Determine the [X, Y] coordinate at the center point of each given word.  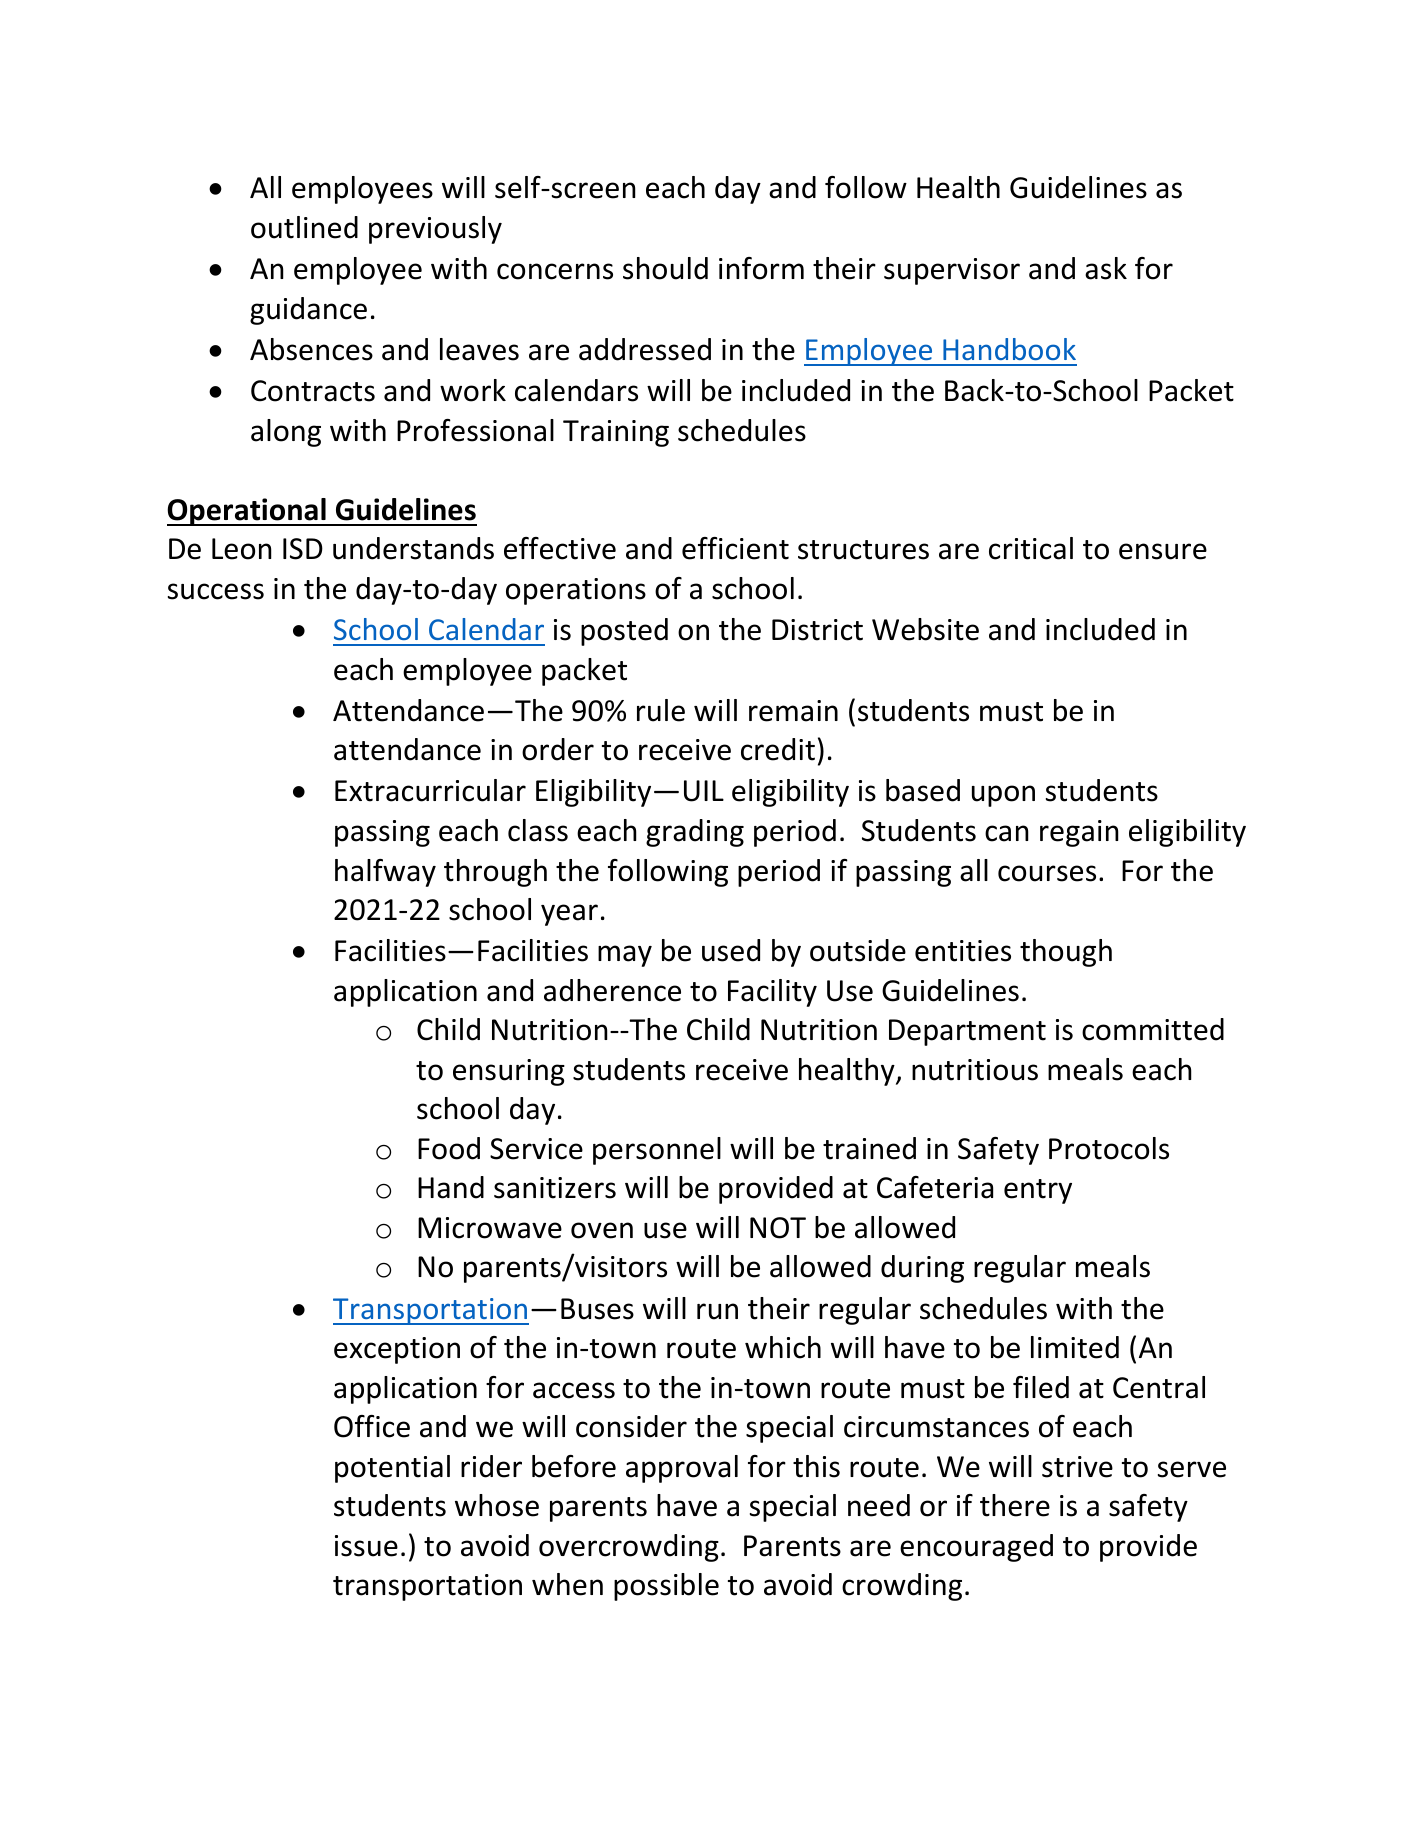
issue [366, 1546]
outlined [304, 227]
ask [1106, 268]
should [665, 268]
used [731, 950]
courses [1047, 873]
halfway [385, 873]
